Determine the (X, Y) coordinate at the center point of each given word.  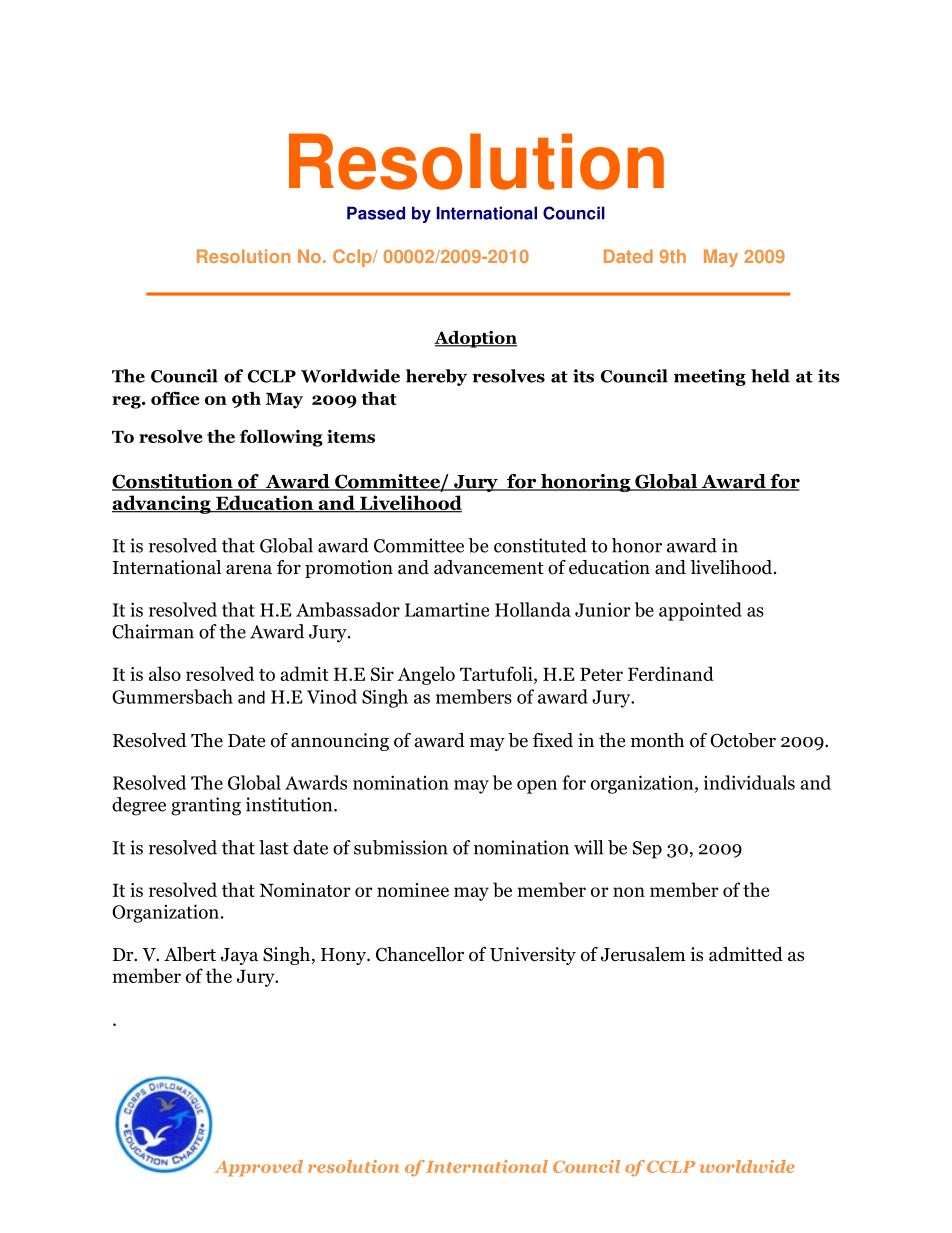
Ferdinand (671, 673)
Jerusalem (643, 954)
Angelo (426, 675)
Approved (259, 1168)
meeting (710, 377)
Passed (376, 213)
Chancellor (420, 954)
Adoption (475, 339)
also (165, 673)
